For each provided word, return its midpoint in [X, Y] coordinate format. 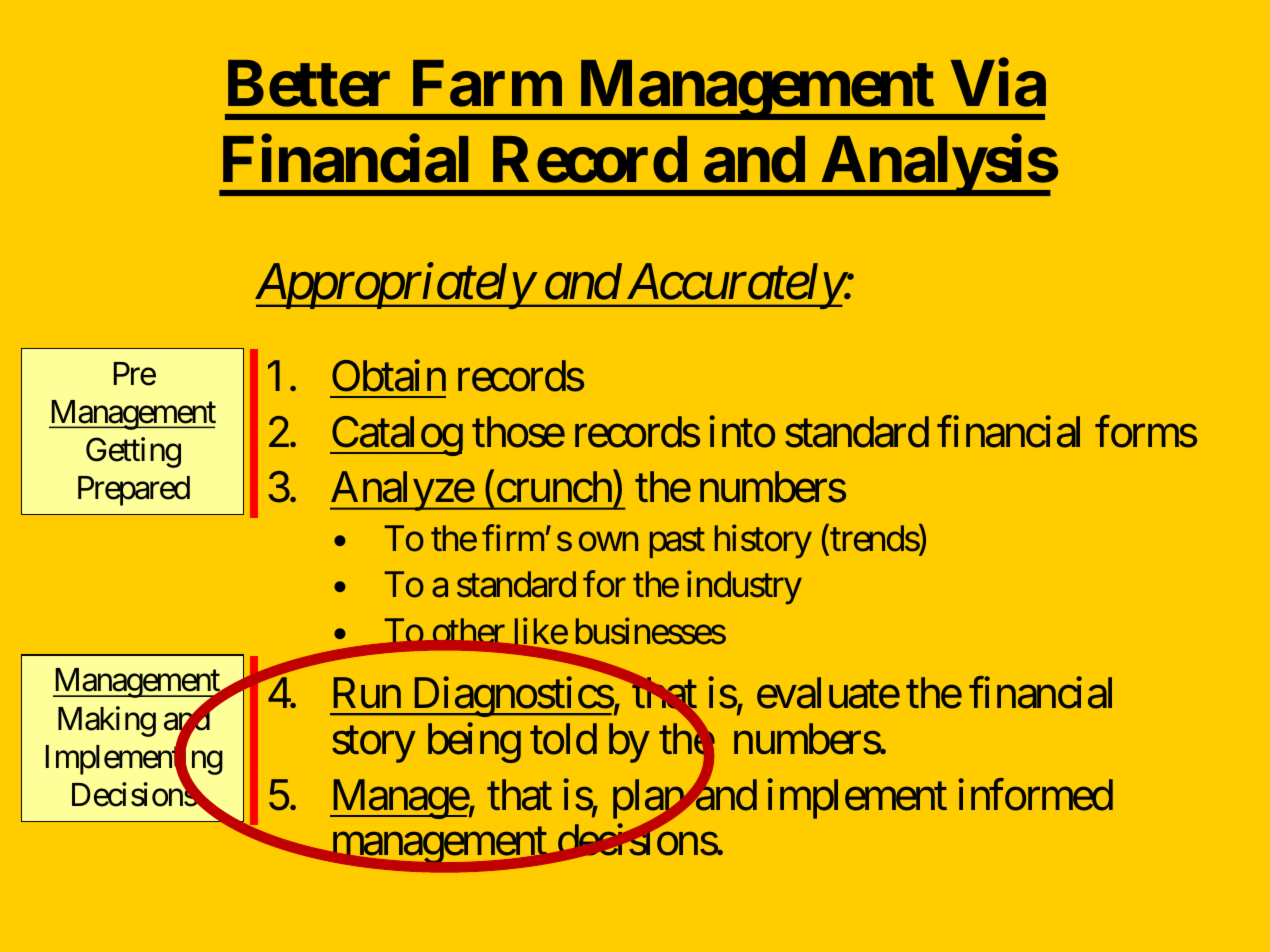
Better [309, 84]
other [468, 630]
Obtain [389, 376]
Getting [133, 452]
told [563, 739]
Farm [487, 84]
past [677, 543]
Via [998, 84]
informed [1035, 795]
